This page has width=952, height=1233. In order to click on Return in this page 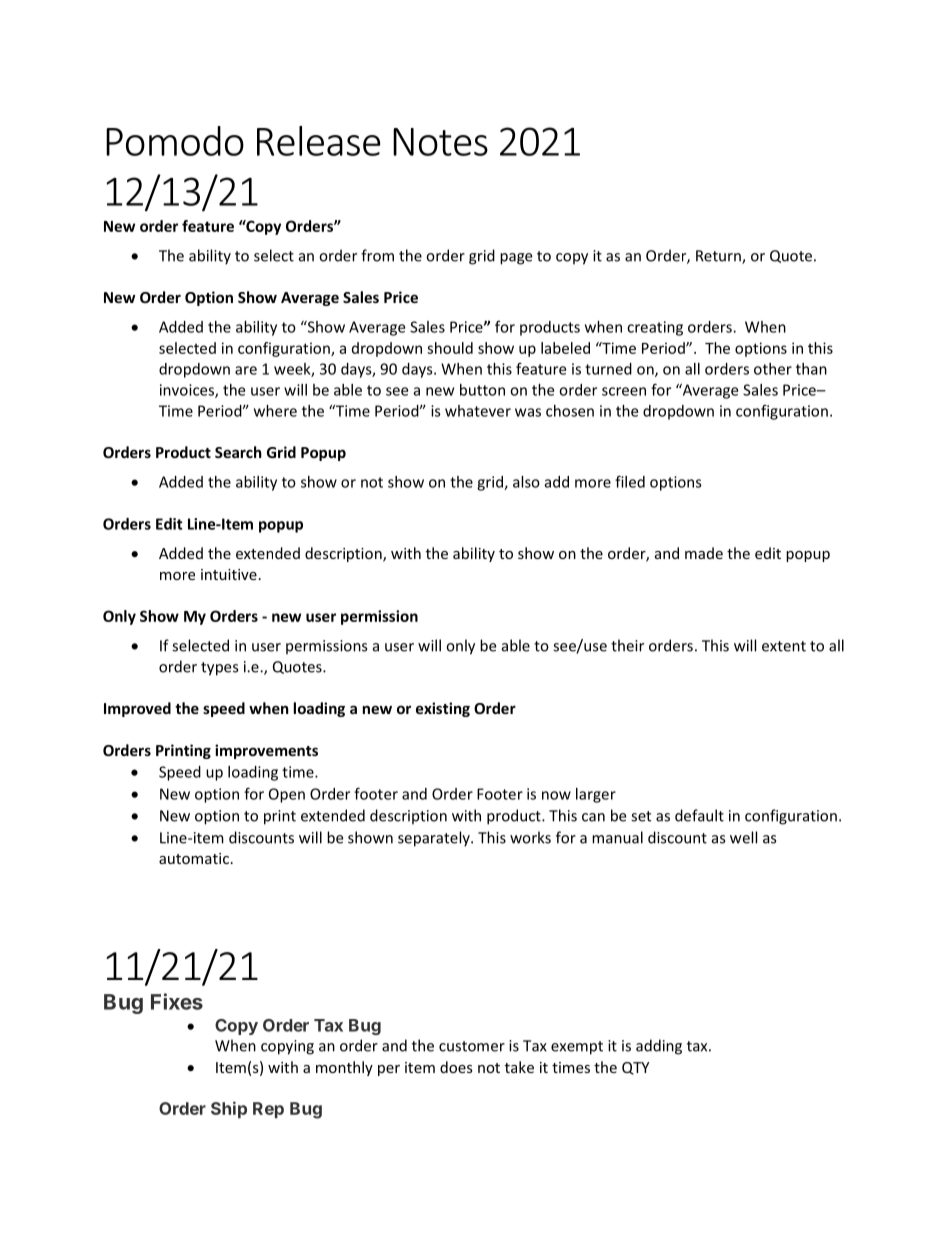, I will do `click(719, 257)`.
